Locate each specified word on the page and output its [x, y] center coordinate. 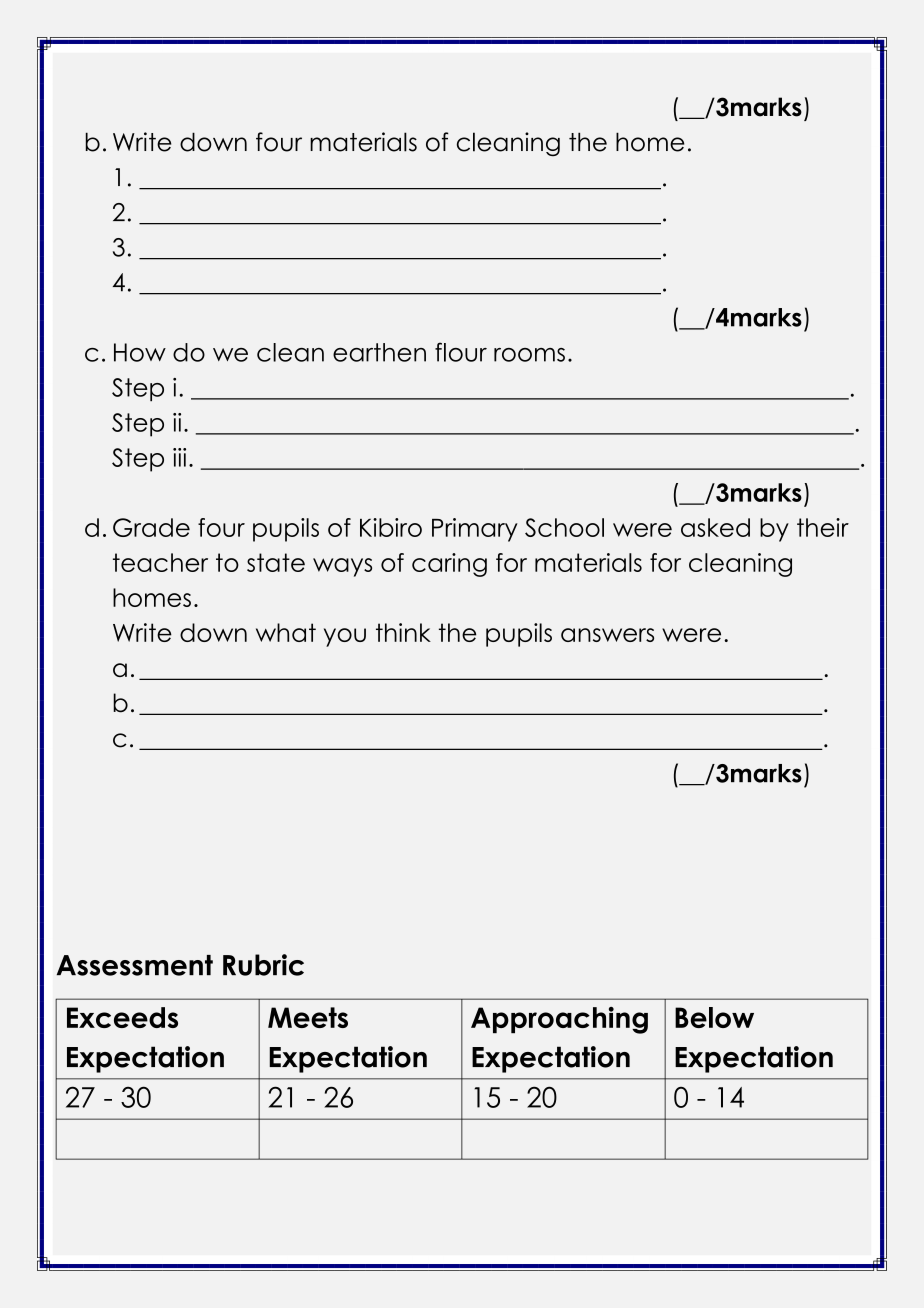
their [823, 527]
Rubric [263, 965]
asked [715, 527]
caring [449, 565]
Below [714, 1017]
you [345, 637]
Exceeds [122, 1017]
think [403, 632]
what [286, 632]
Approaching [559, 1020]
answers [607, 635]
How [140, 352]
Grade [151, 527]
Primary [475, 530]
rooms [529, 355]
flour [461, 352]
